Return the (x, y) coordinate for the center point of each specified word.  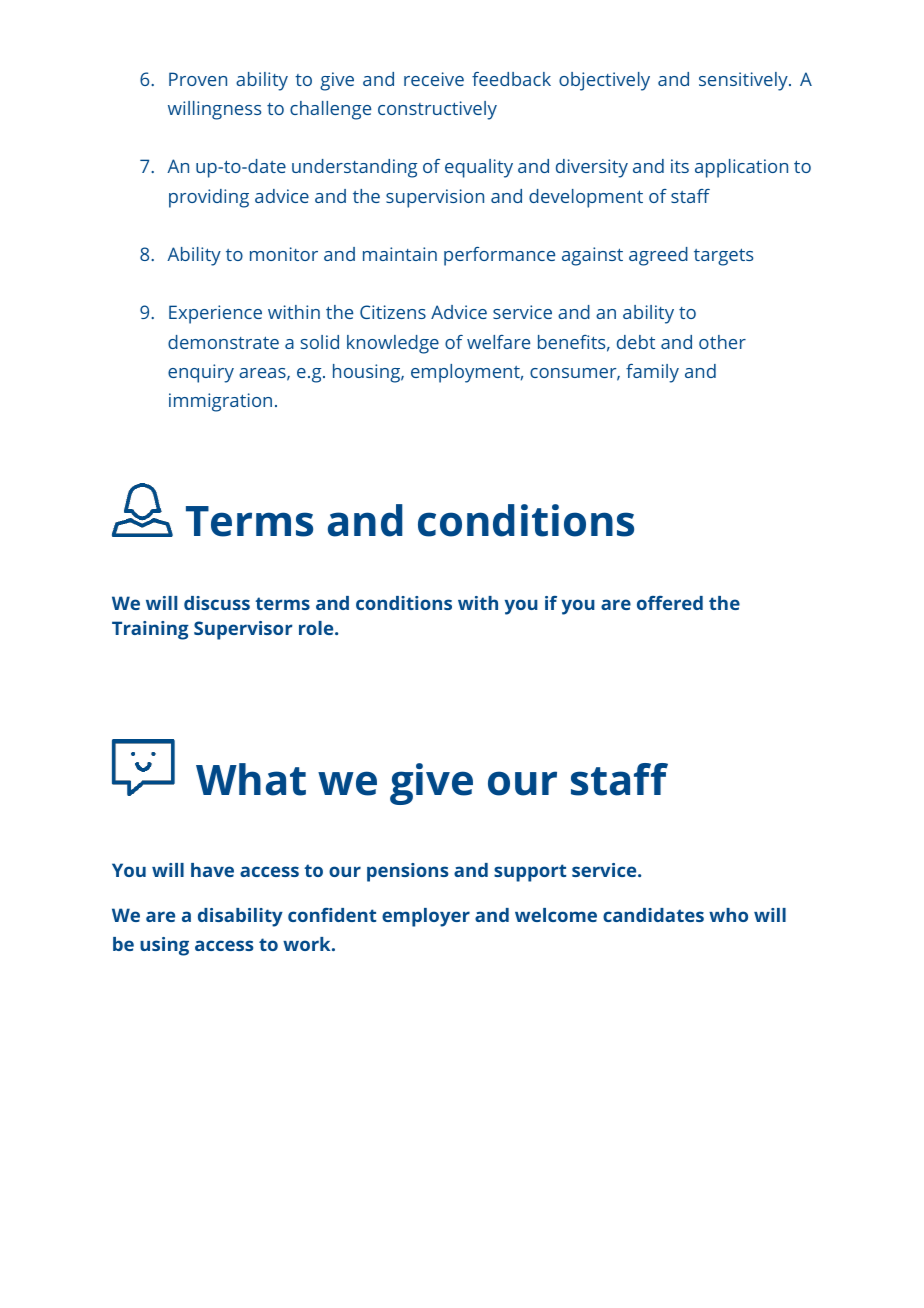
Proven (198, 79)
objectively (604, 81)
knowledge (393, 344)
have (212, 870)
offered (670, 603)
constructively (437, 110)
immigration (220, 402)
